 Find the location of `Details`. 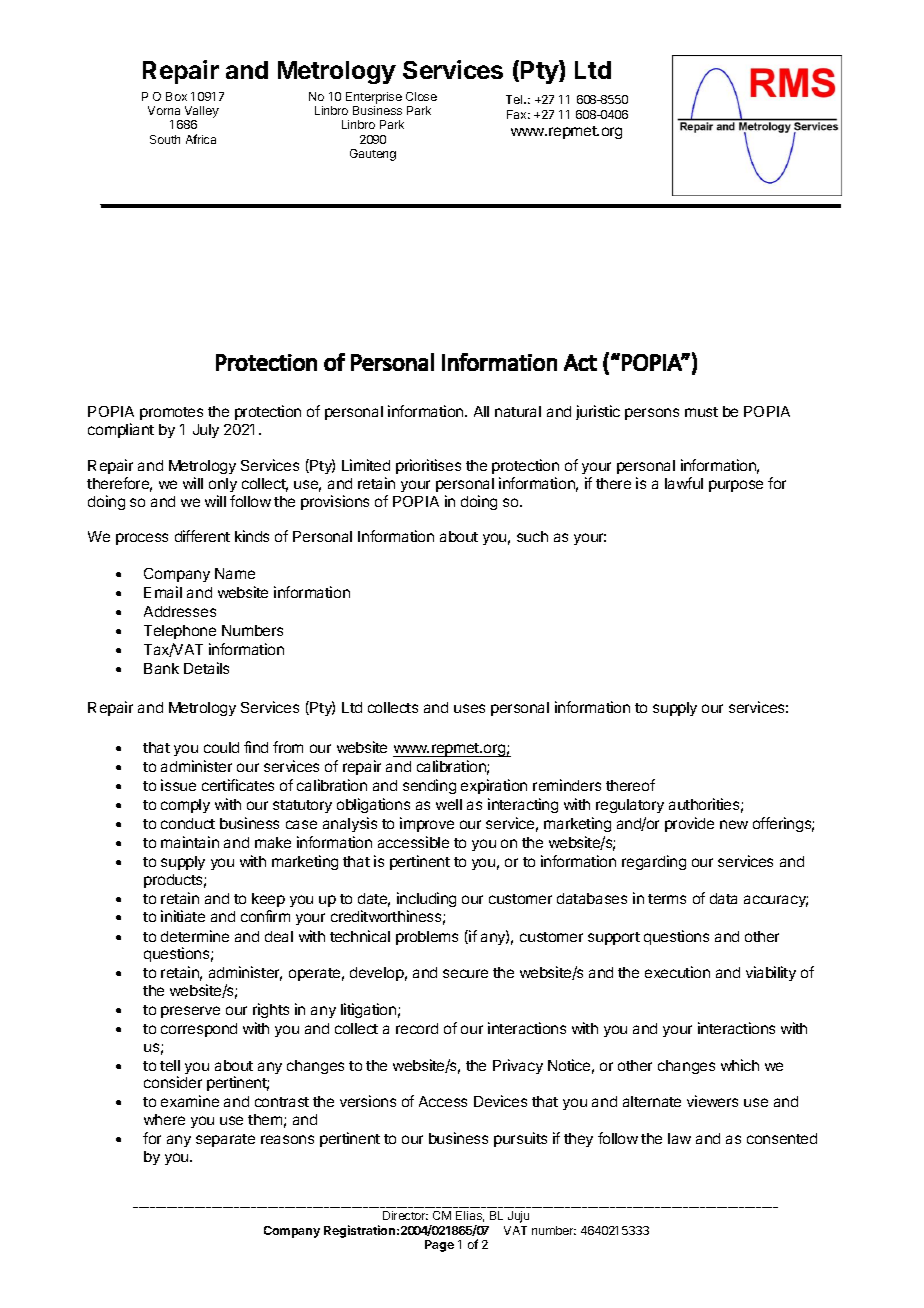

Details is located at coordinates (206, 668).
